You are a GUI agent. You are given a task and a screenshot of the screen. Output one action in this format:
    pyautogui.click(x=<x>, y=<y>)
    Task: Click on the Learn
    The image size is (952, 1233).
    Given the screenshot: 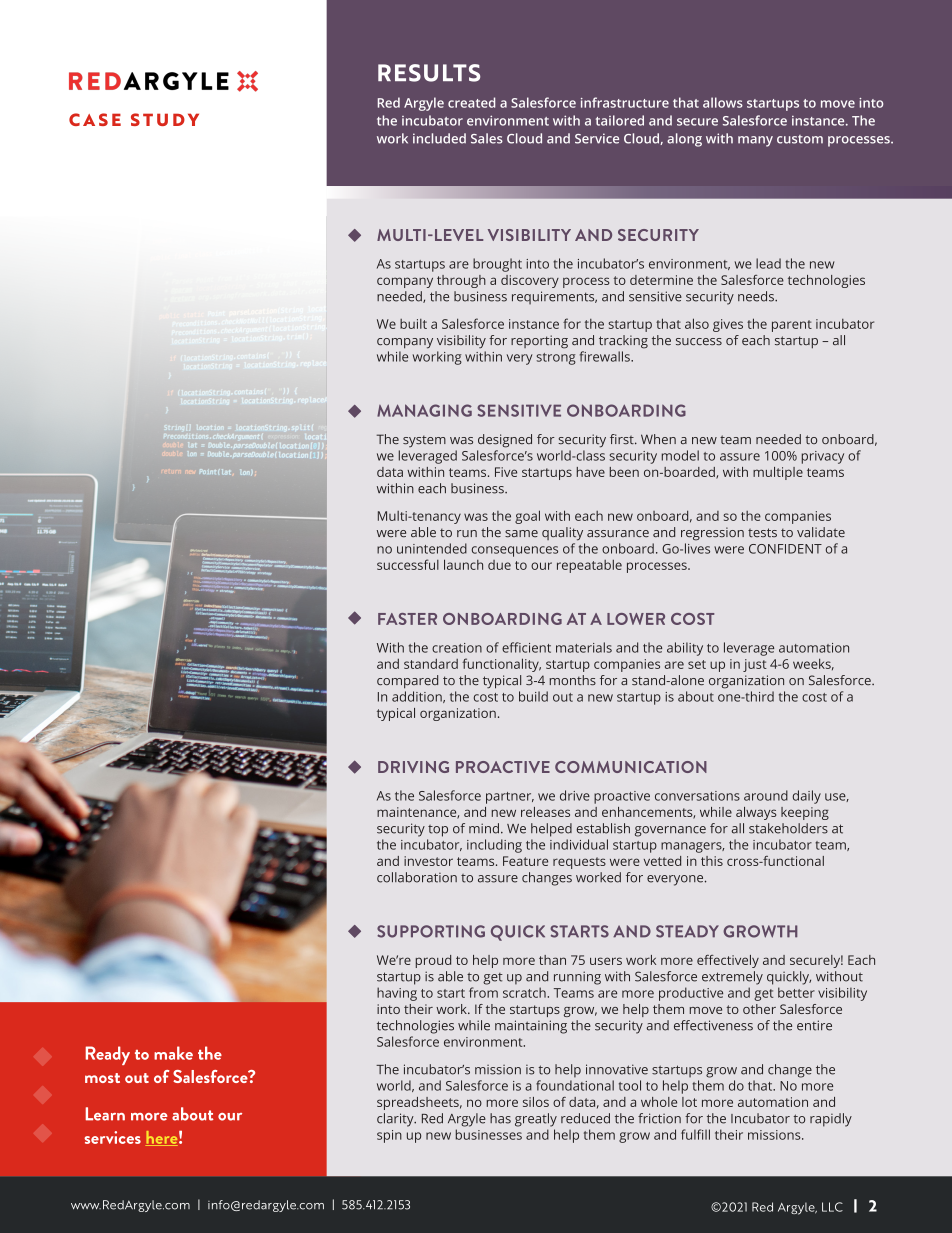 What is the action you would take?
    pyautogui.click(x=105, y=1114)
